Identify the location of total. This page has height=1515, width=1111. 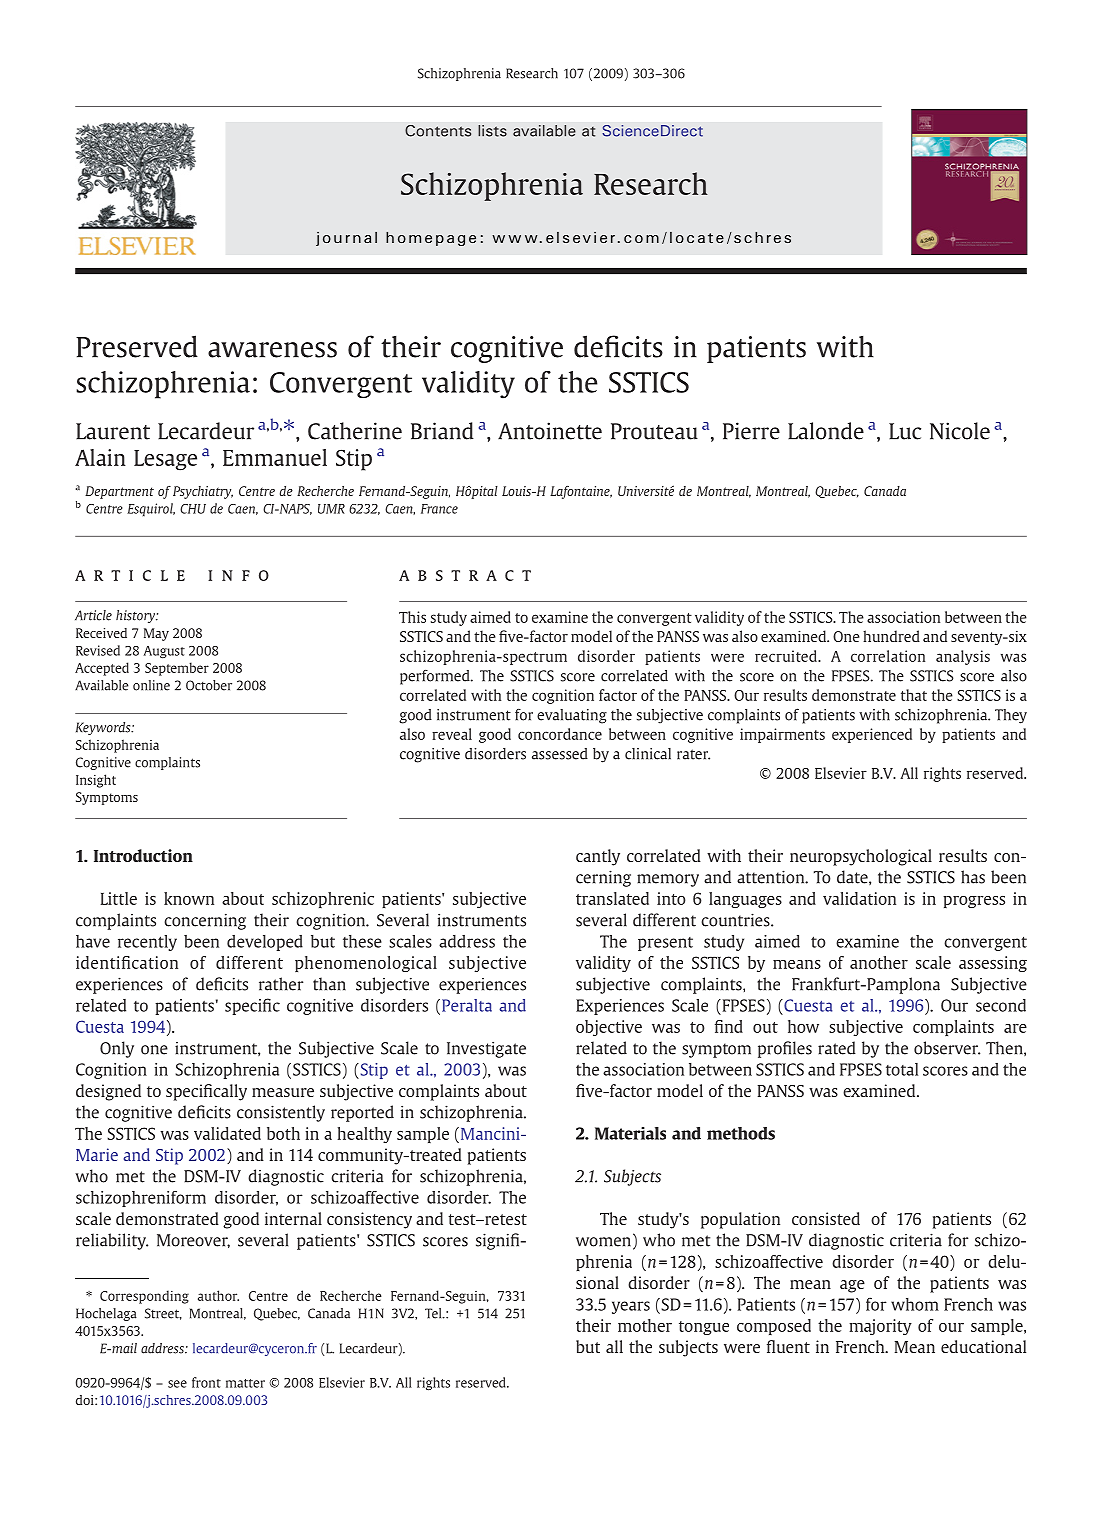
(902, 1069).
